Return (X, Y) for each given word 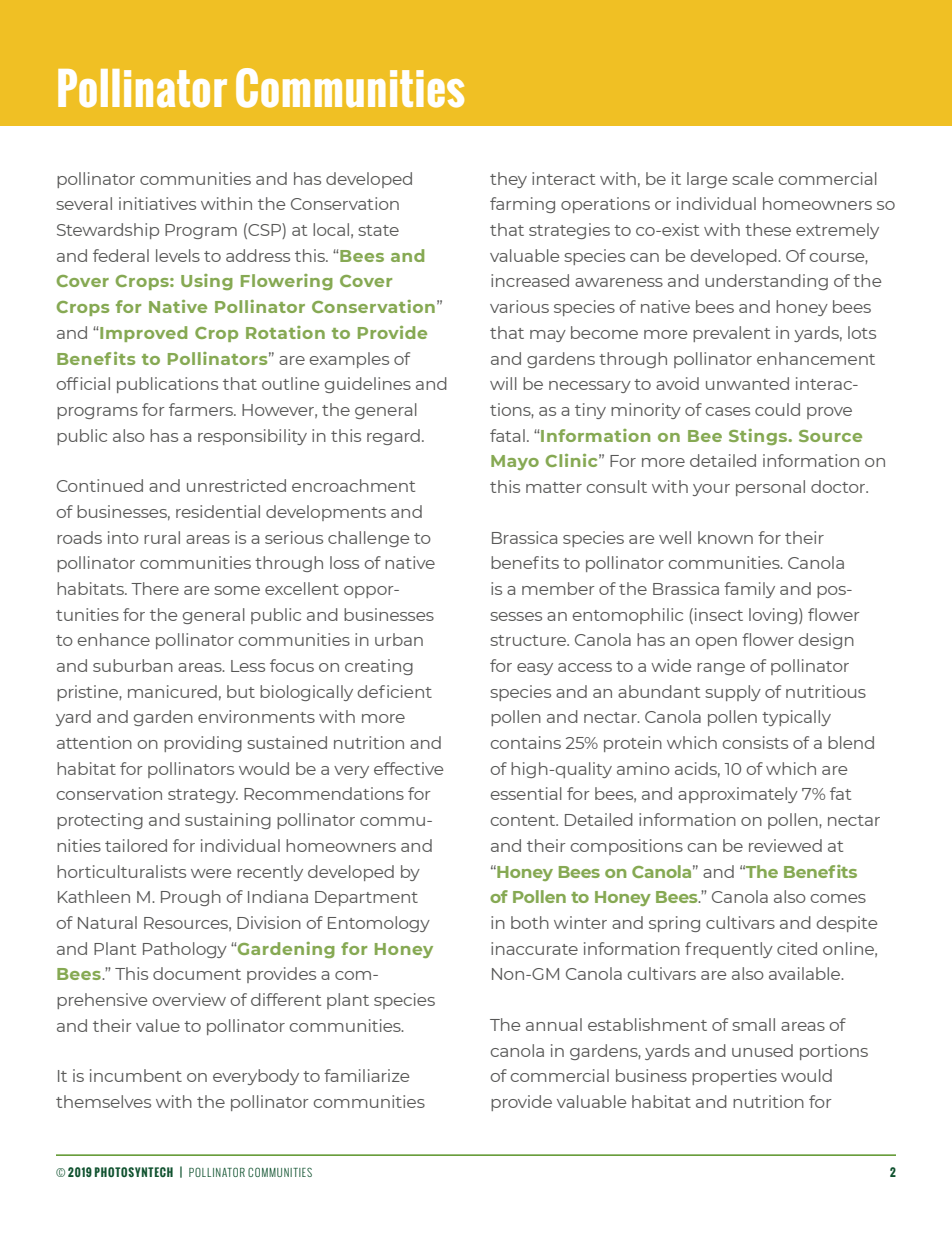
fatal (507, 435)
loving (774, 616)
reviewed (785, 845)
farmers (202, 409)
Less (248, 666)
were (211, 873)
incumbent (136, 1075)
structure (529, 640)
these (768, 229)
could (777, 409)
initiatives (157, 203)
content (524, 820)
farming (522, 205)
